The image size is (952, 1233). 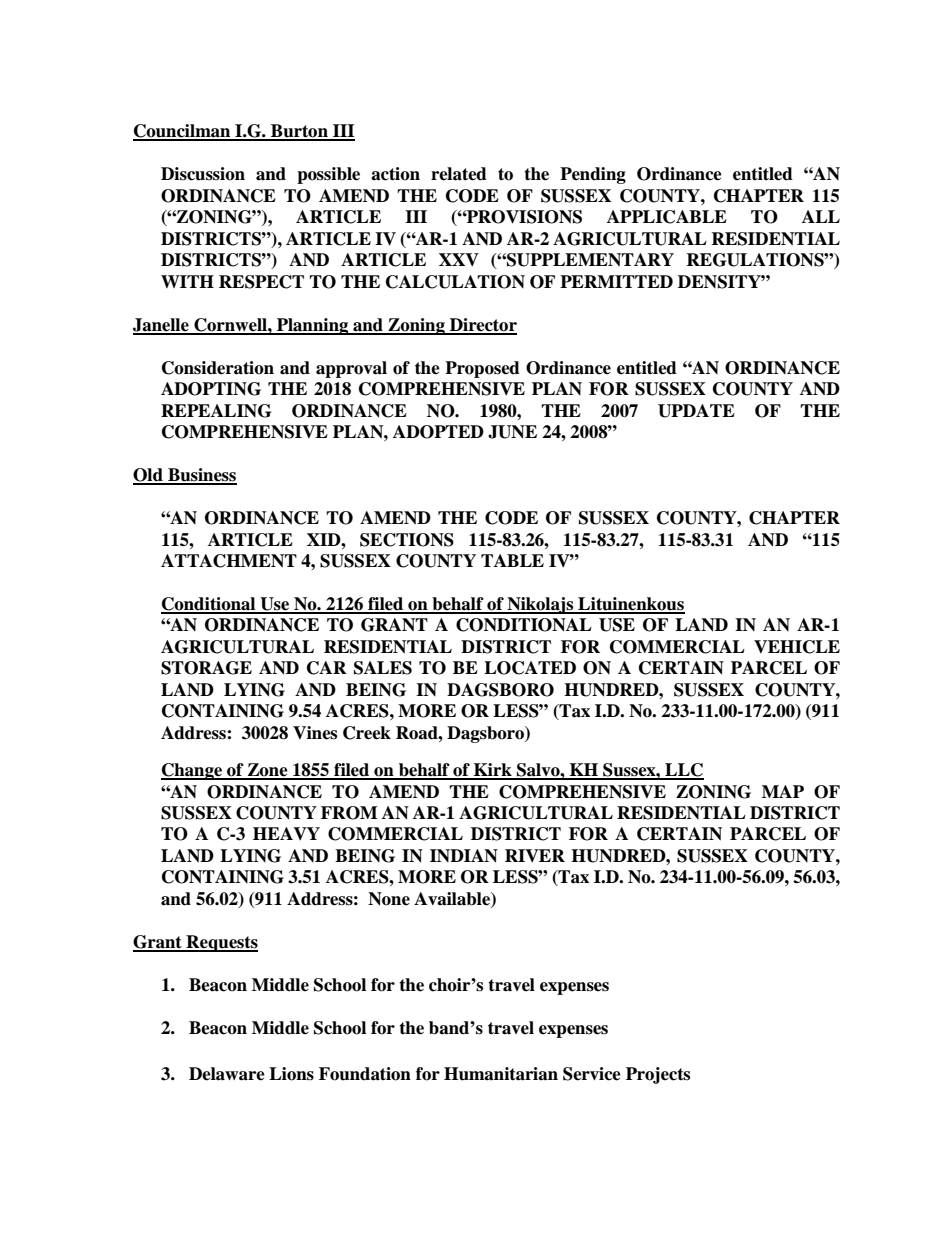 What do you see at coordinates (218, 368) in the screenshot?
I see `Consideration` at bounding box center [218, 368].
